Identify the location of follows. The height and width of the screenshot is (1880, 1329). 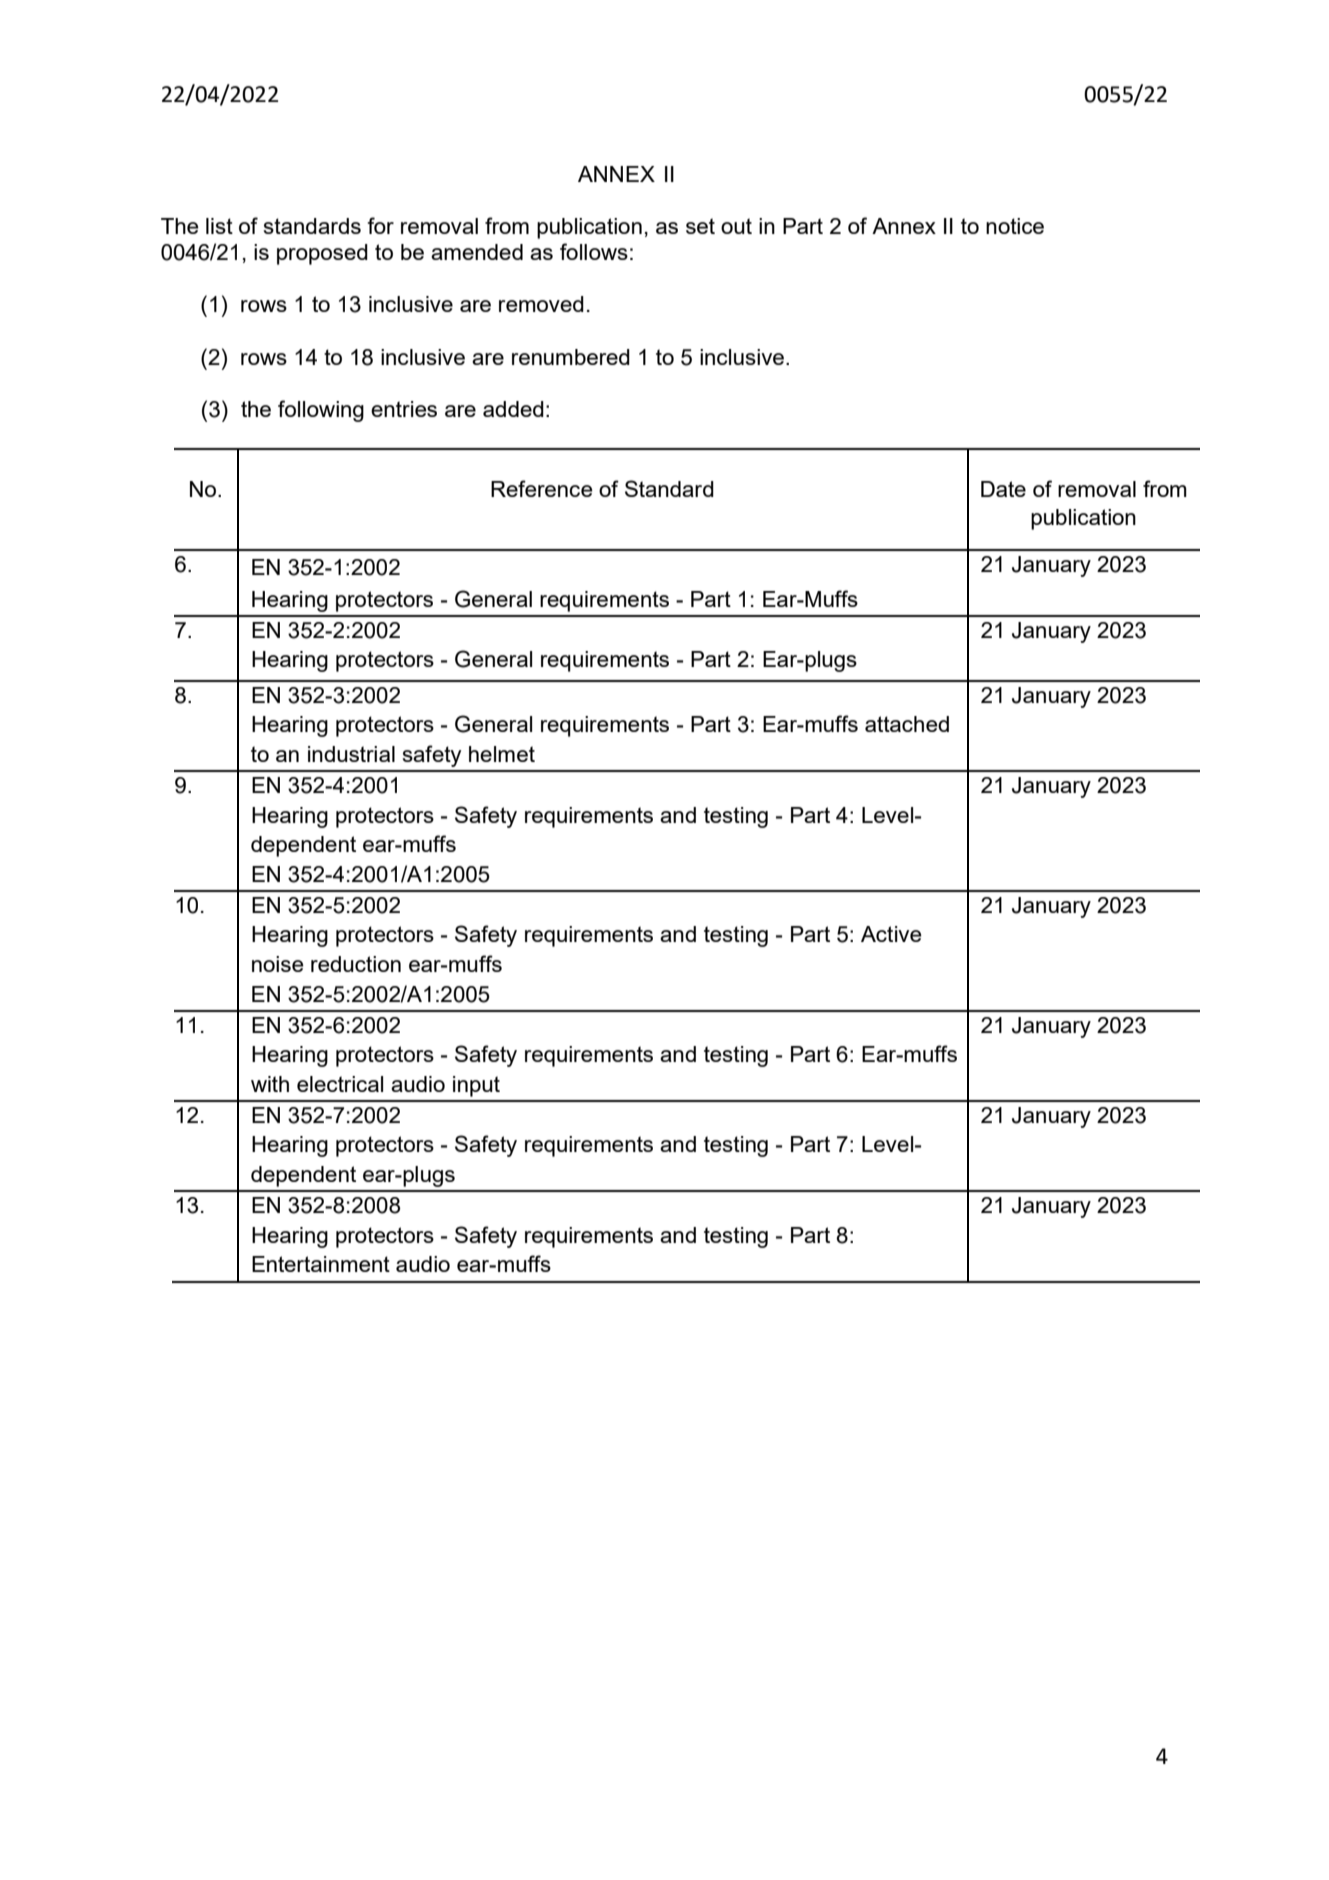
(594, 251).
